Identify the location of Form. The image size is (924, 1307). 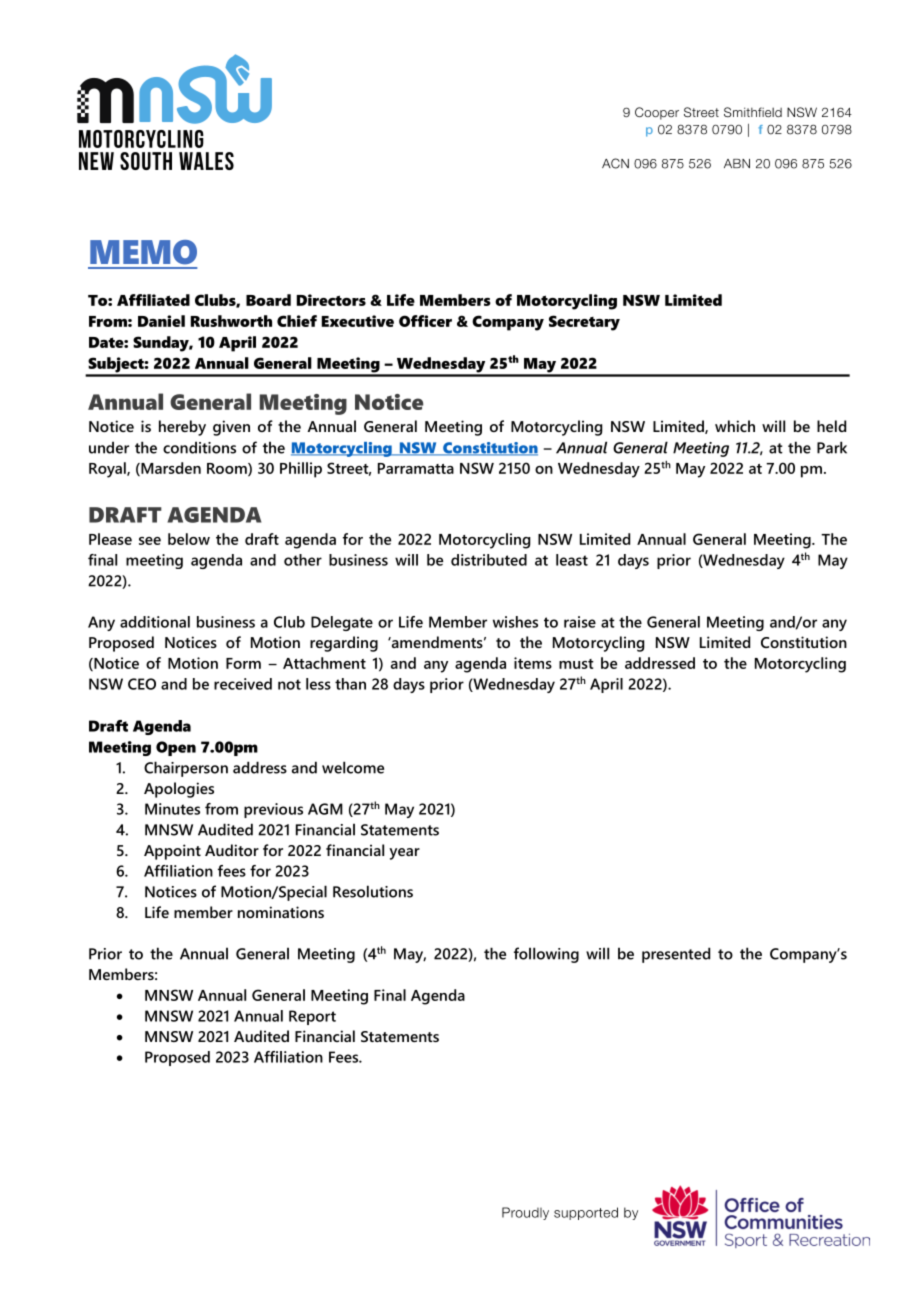
(243, 663).
